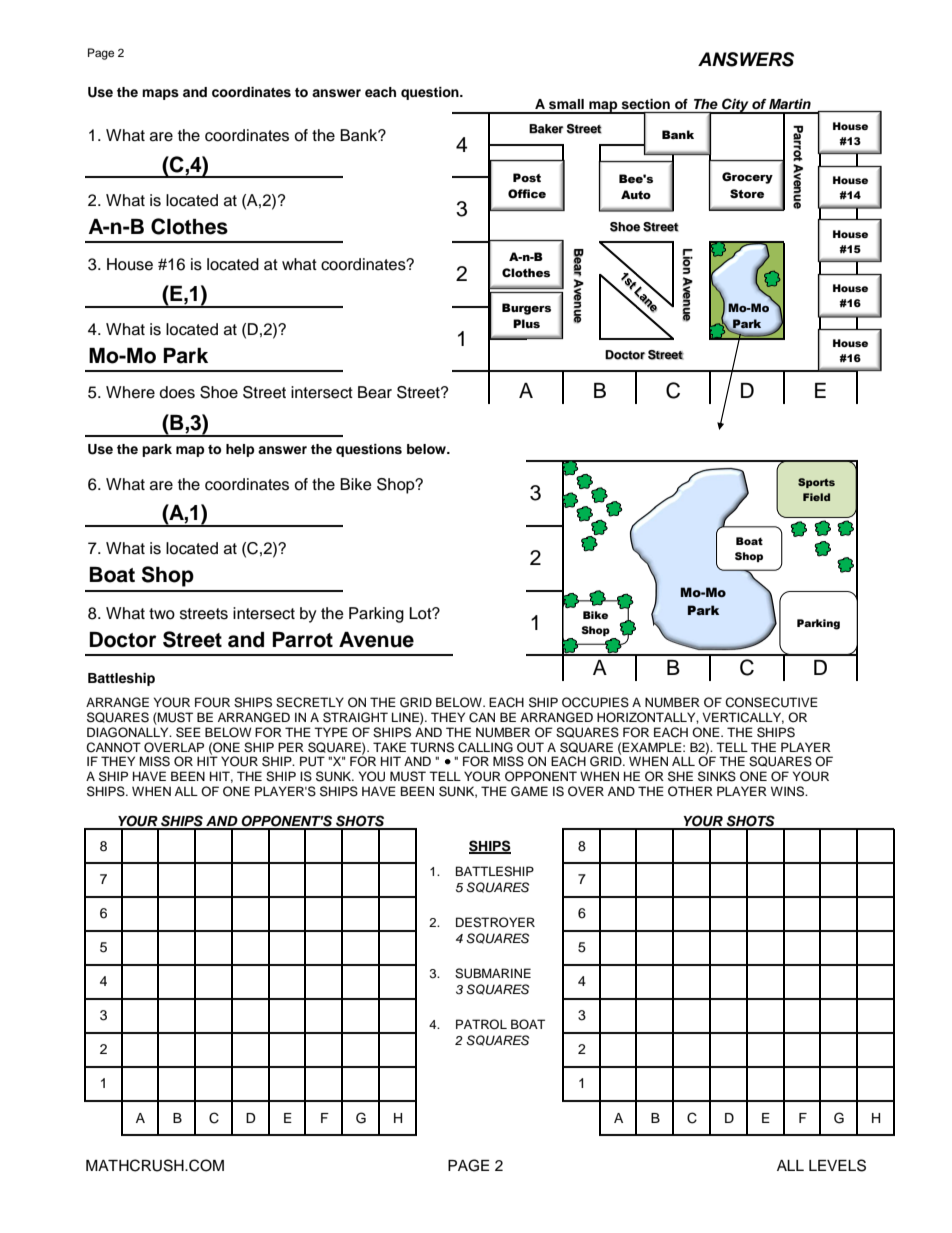 The width and height of the screenshot is (952, 1233). I want to click on PUT, so click(312, 761).
